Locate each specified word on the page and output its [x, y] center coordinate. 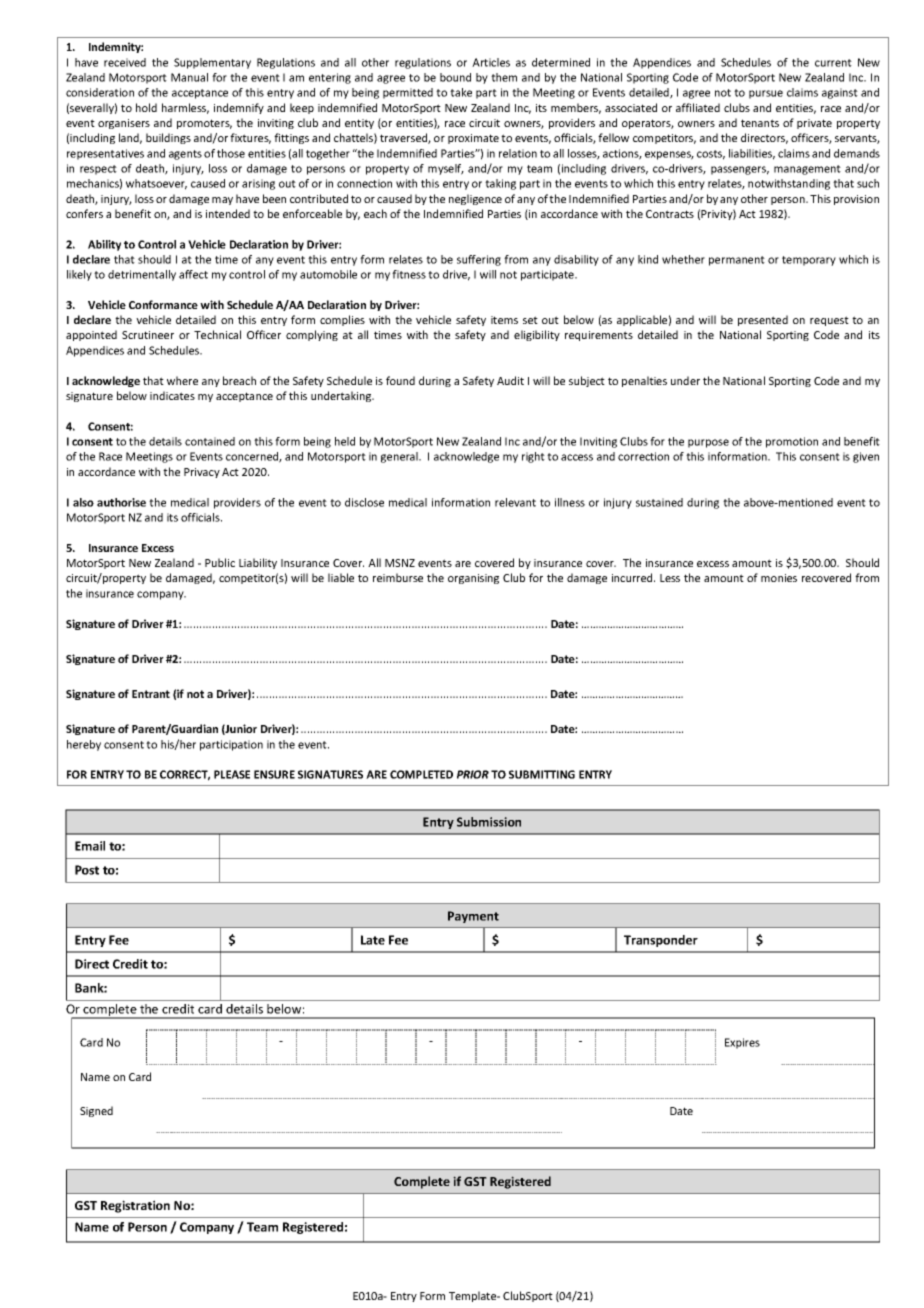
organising [473, 579]
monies [779, 578]
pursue [766, 94]
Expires [742, 1043]
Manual [189, 77]
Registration [135, 1206]
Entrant [151, 694]
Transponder [661, 941]
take [461, 92]
